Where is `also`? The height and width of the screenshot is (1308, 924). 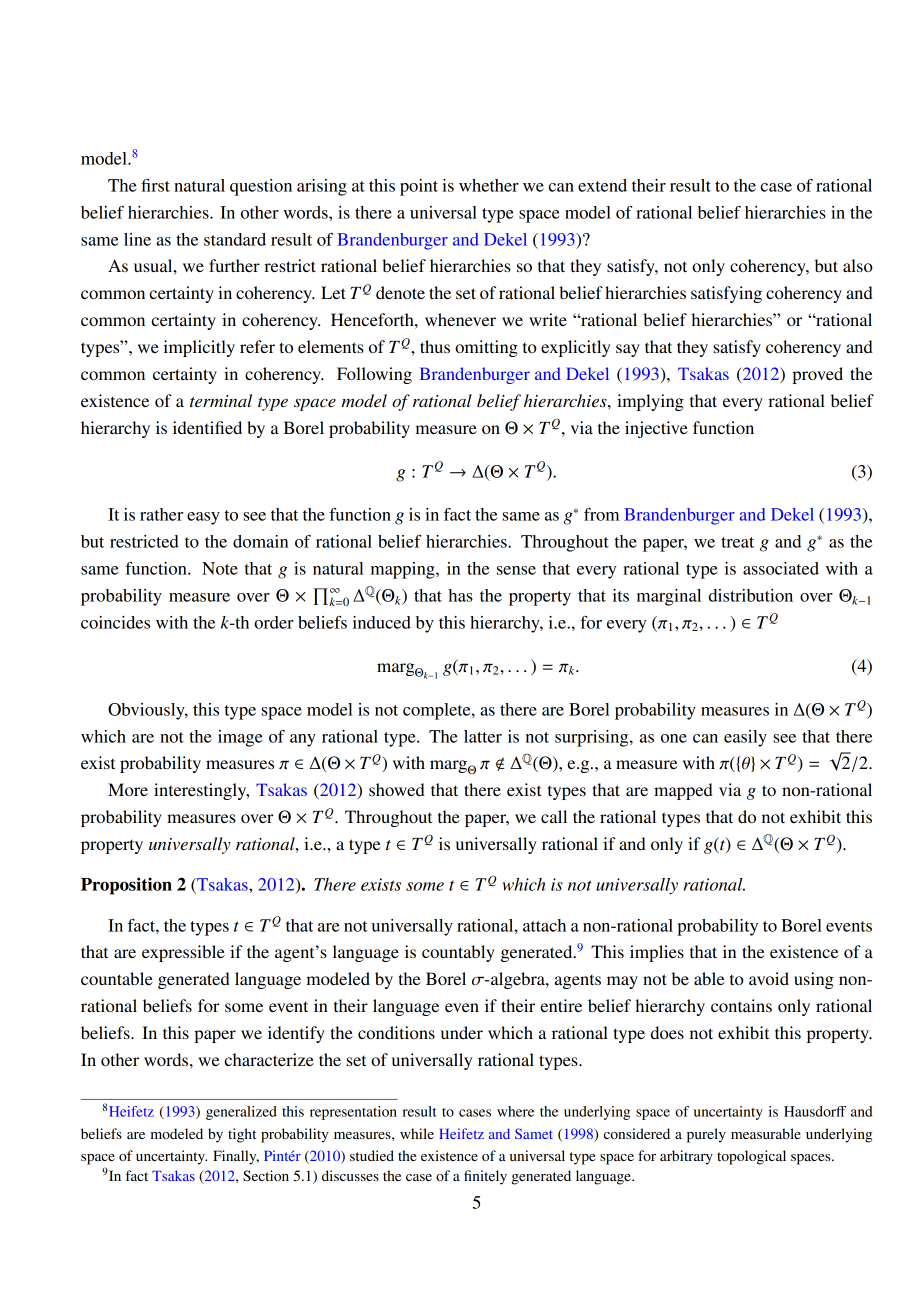 also is located at coordinates (858, 265).
